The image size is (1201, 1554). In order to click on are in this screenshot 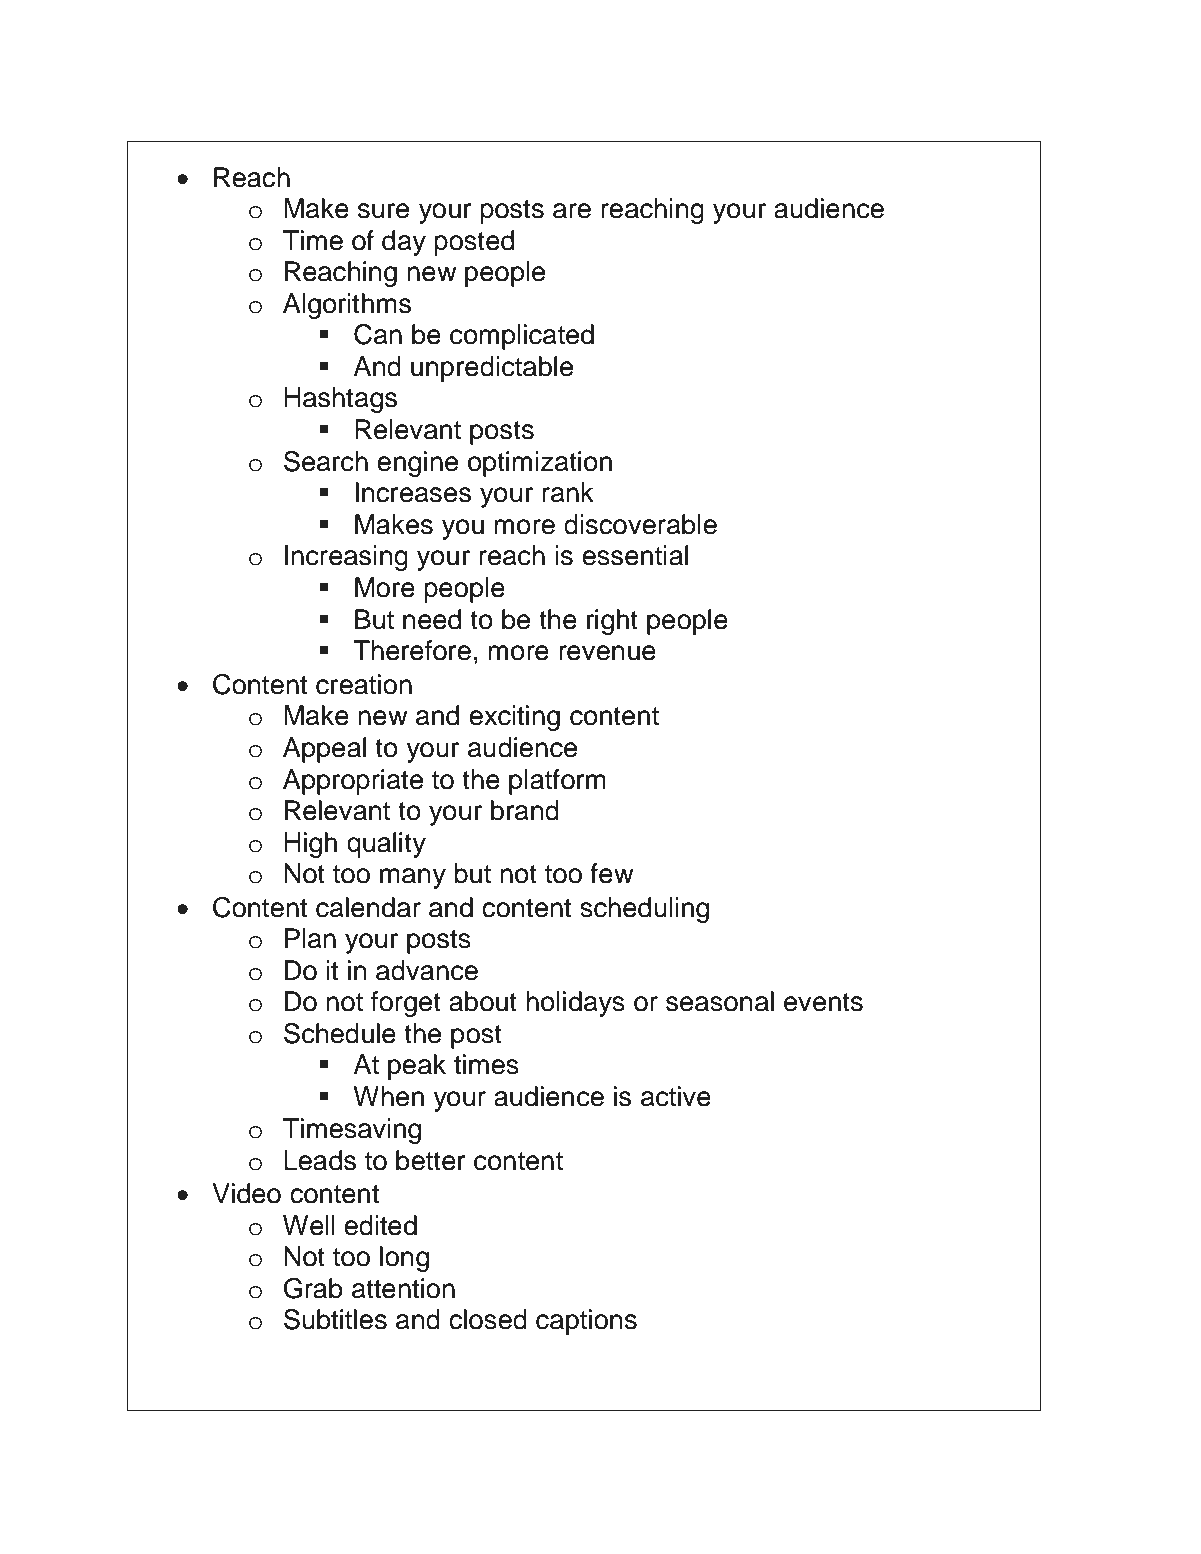, I will do `click(572, 211)`.
